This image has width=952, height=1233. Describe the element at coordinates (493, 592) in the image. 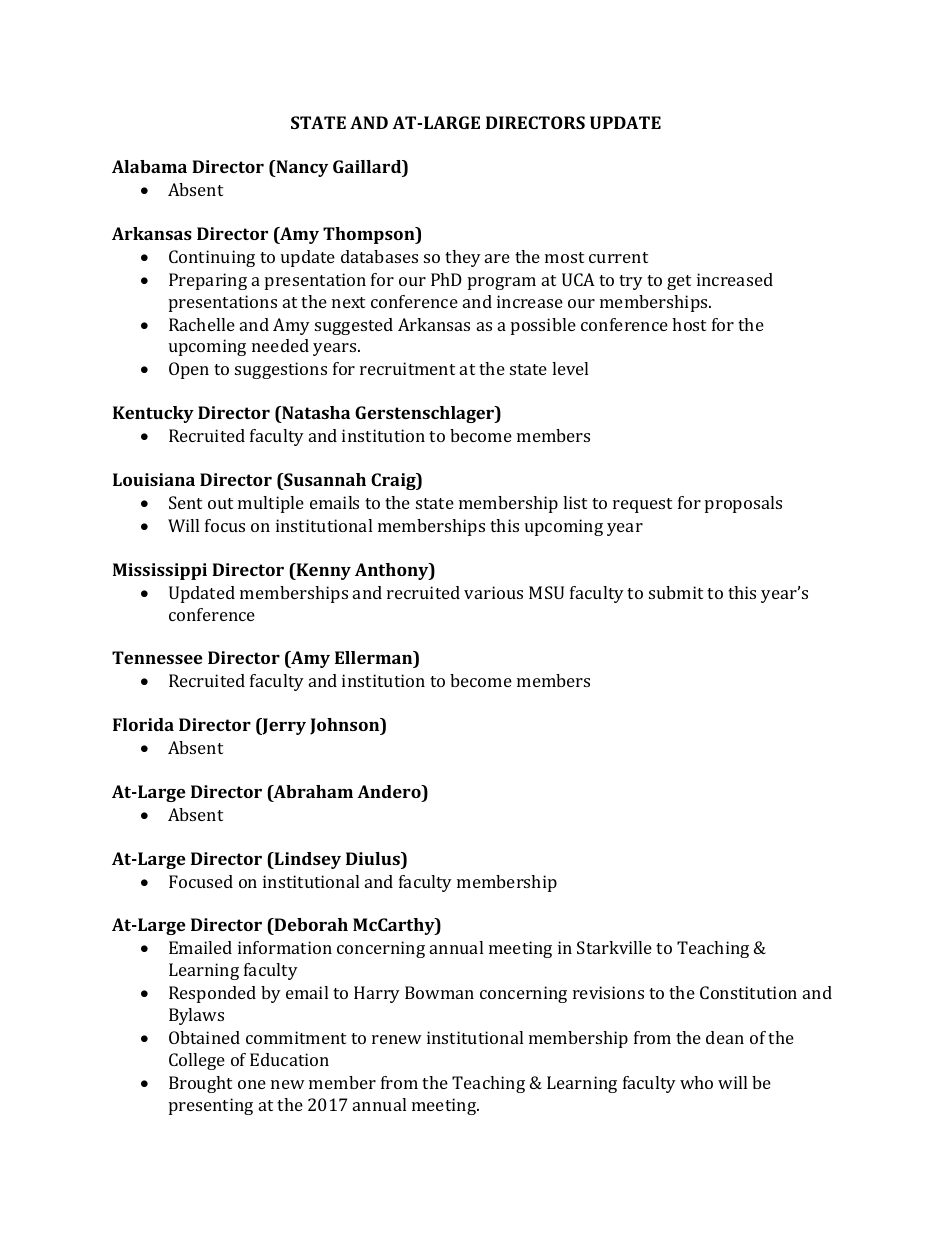

I see `various` at that location.
